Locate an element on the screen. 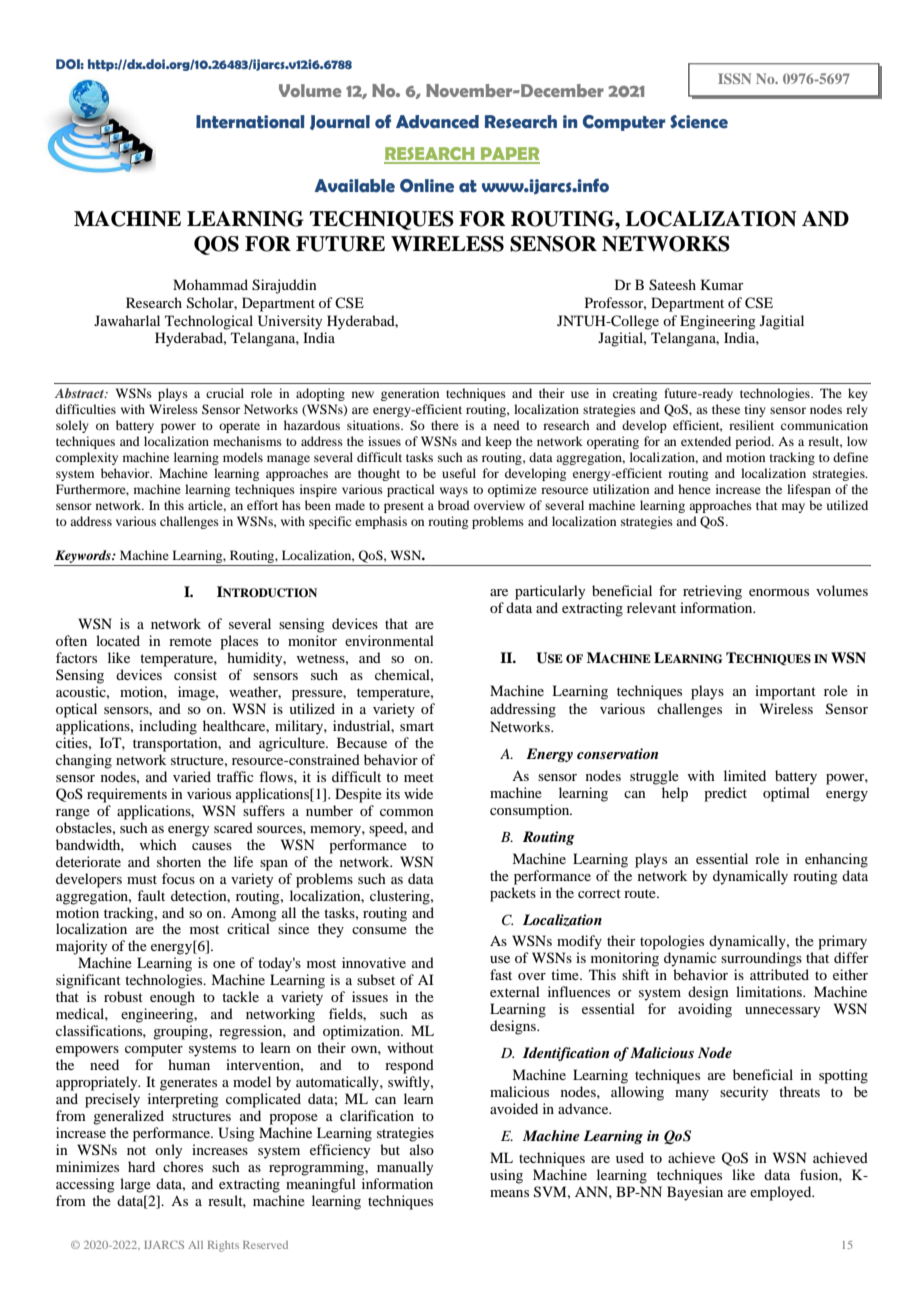 The width and height of the screenshot is (924, 1307). consist is located at coordinates (195, 674).
